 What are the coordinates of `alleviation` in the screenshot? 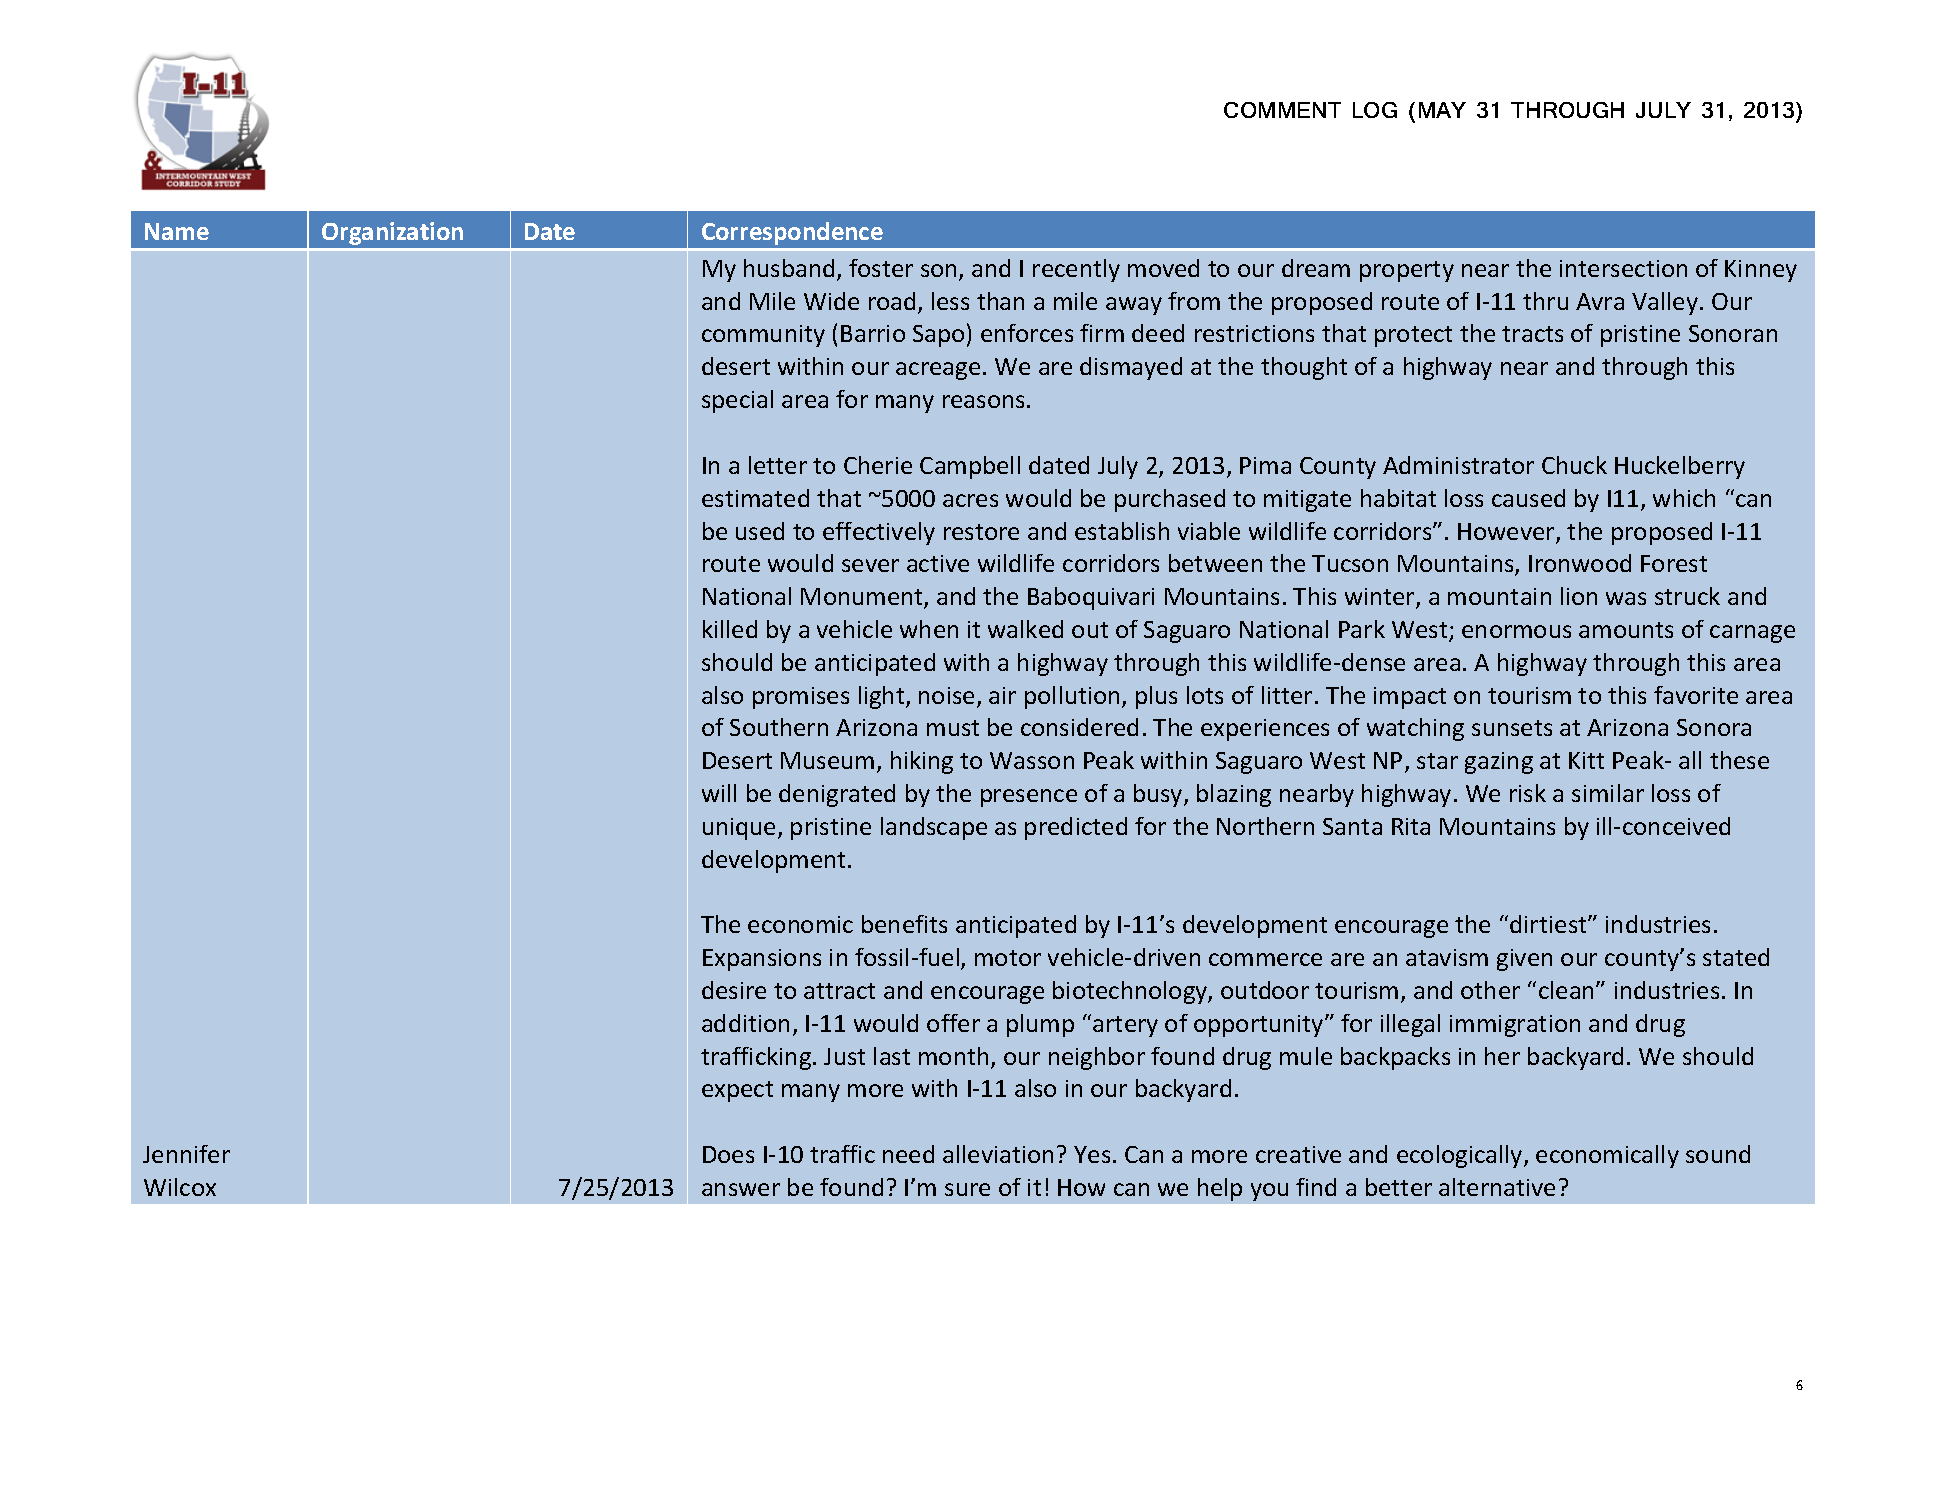 It's located at (998, 1154).
